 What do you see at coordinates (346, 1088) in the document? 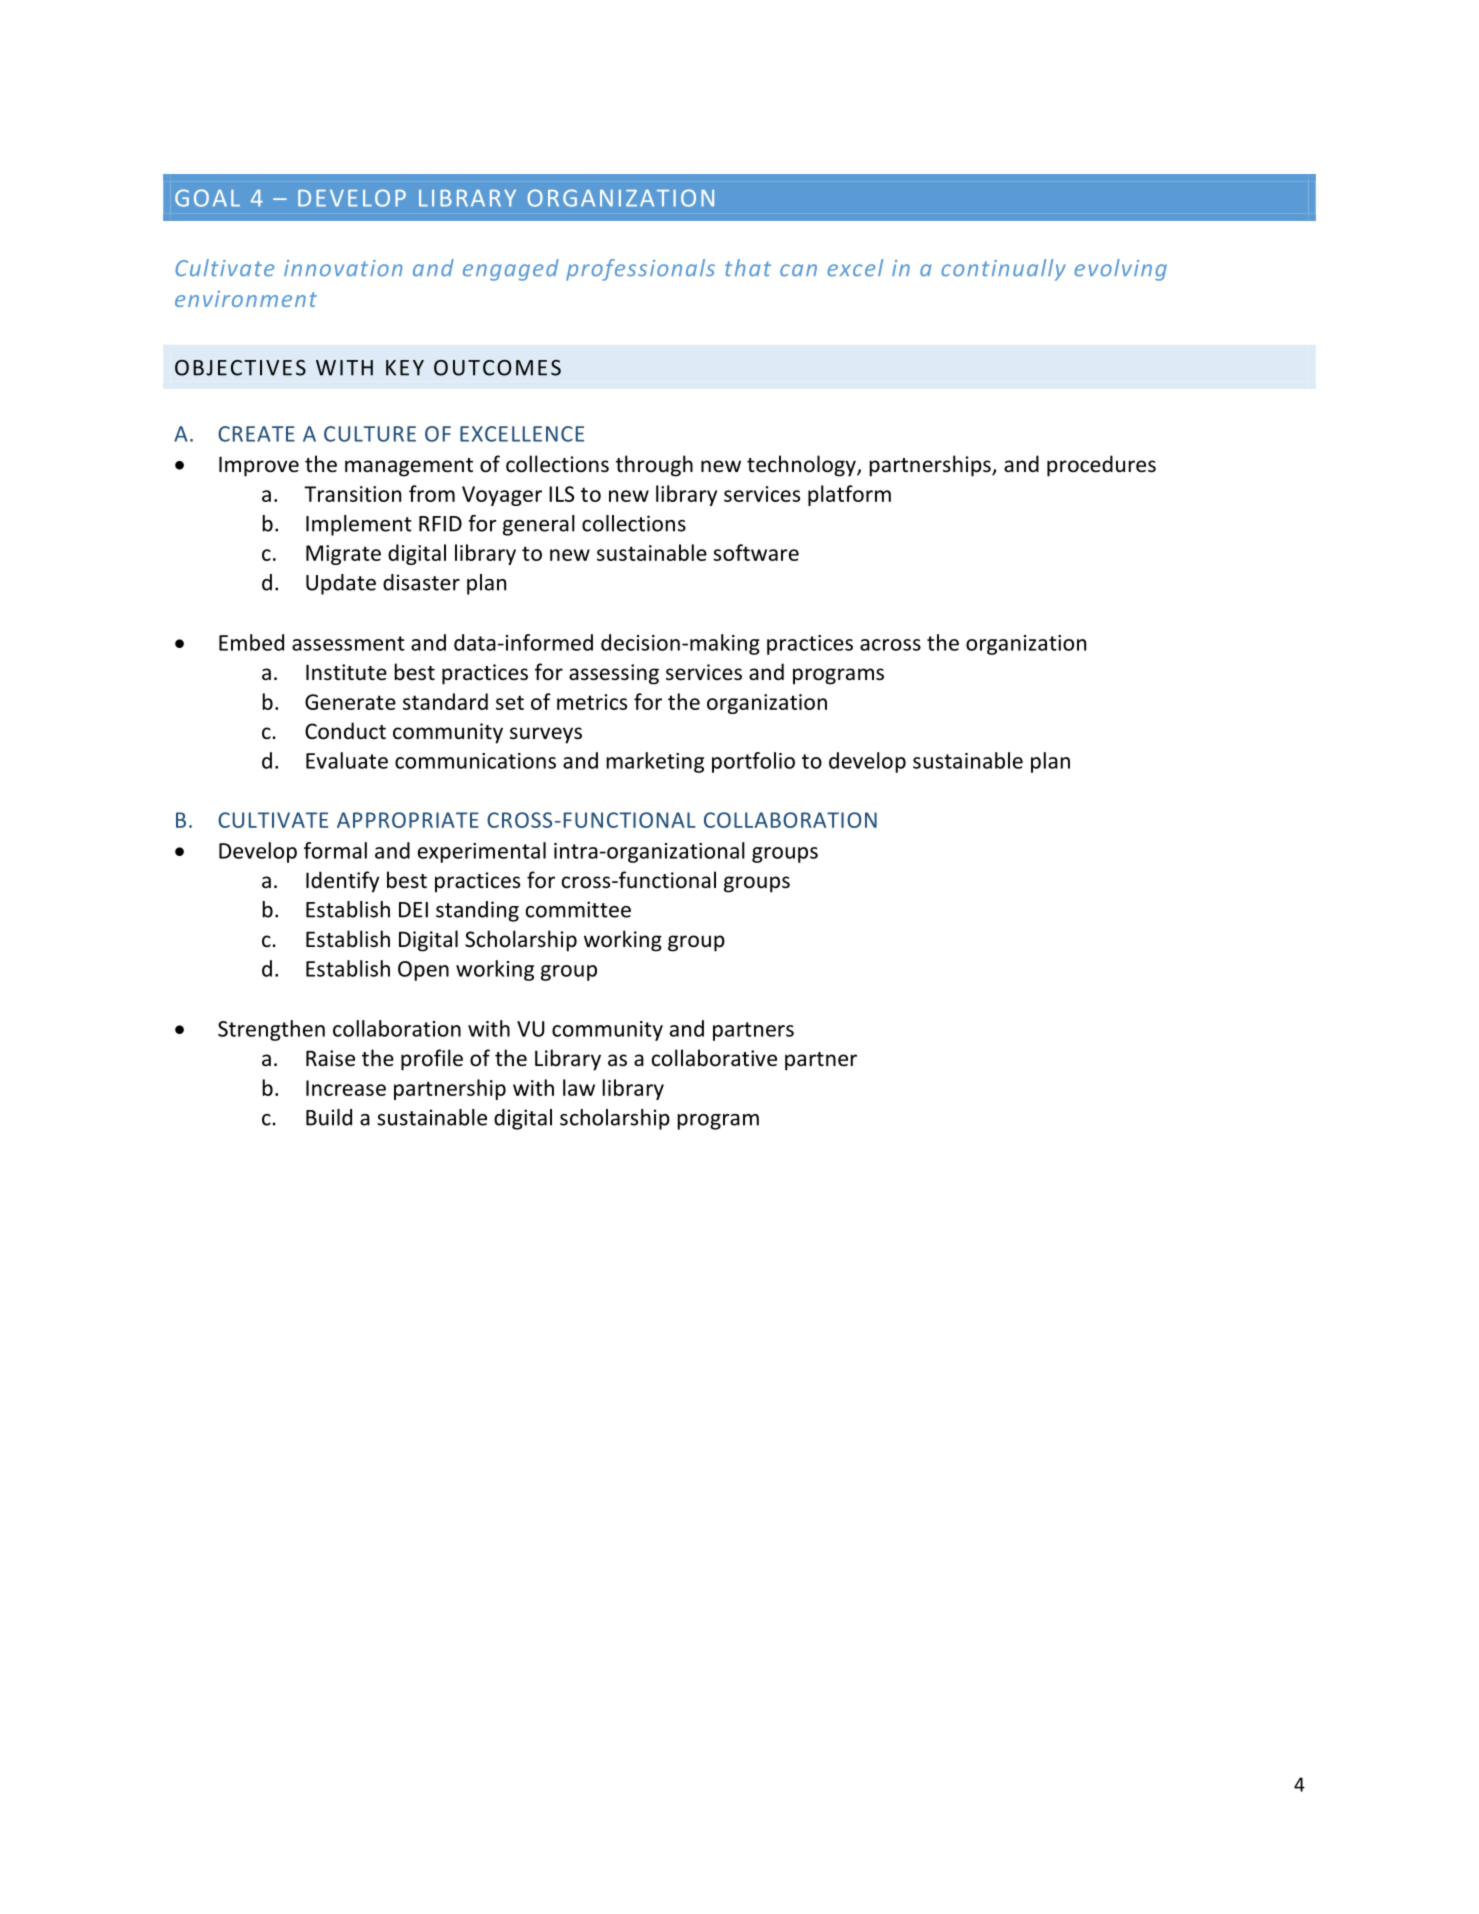
I see `Increase` at bounding box center [346, 1088].
